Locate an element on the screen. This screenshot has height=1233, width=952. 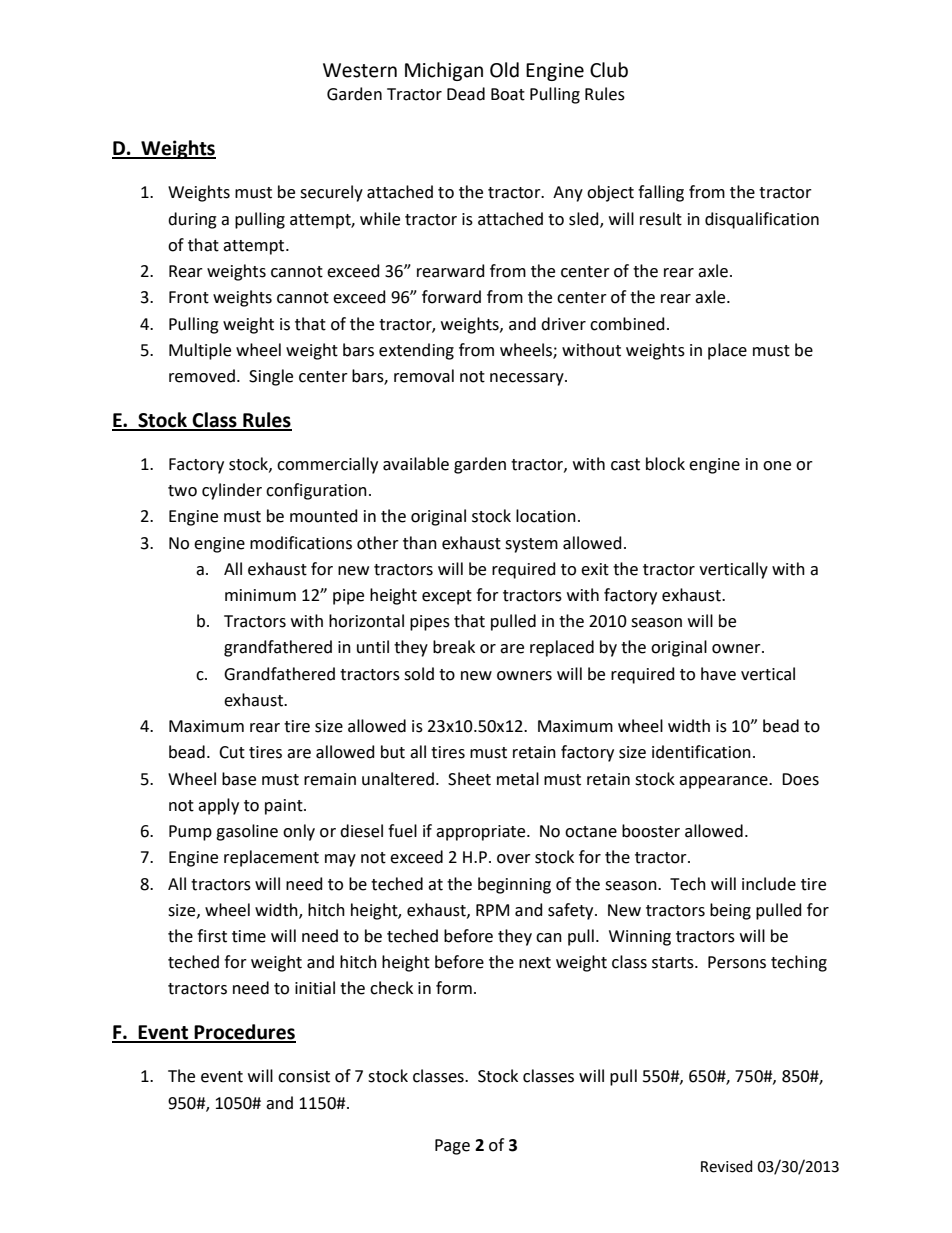
cylinder is located at coordinates (232, 491).
